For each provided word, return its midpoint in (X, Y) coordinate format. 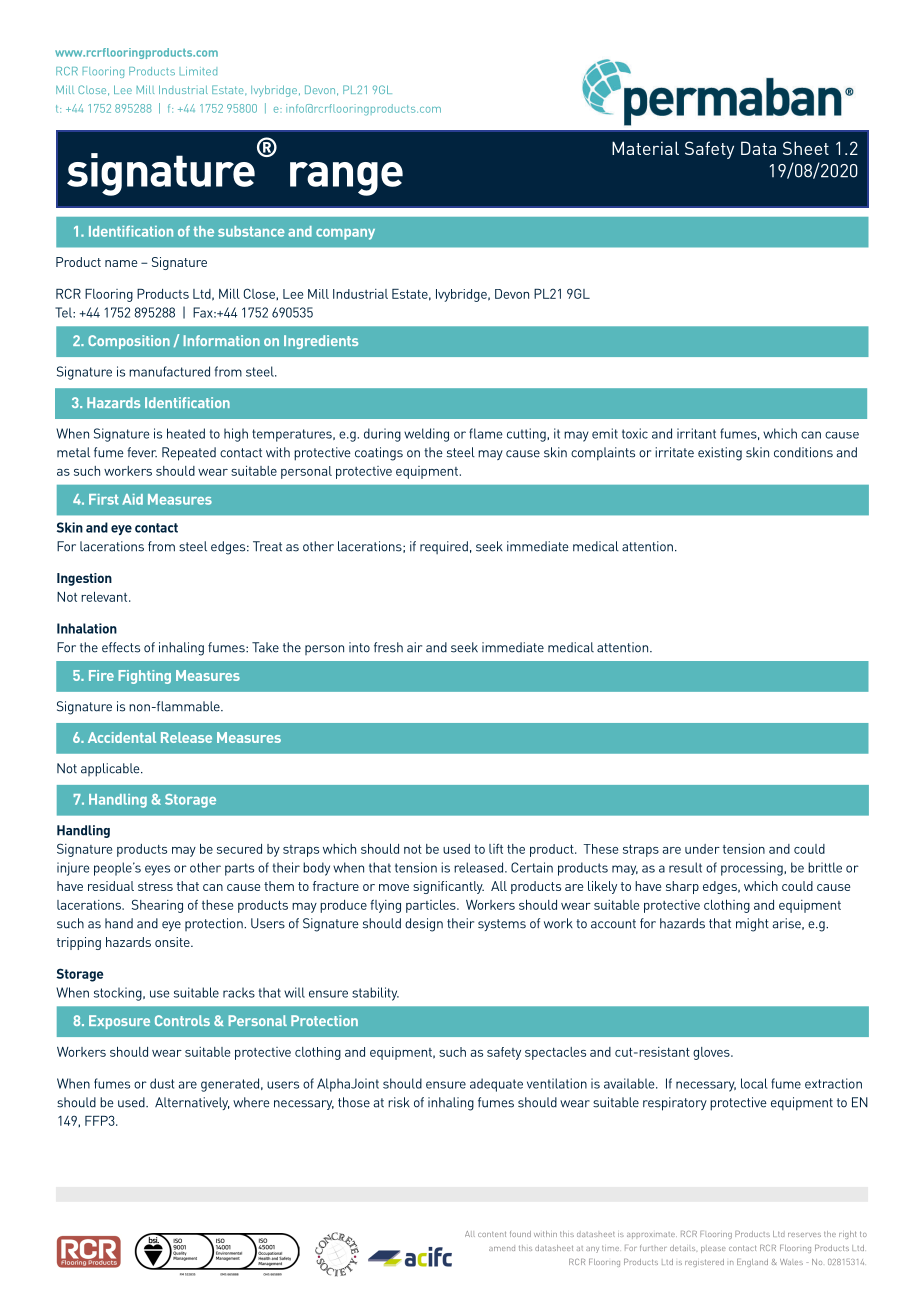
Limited (198, 71)
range (346, 179)
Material (645, 148)
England (752, 1263)
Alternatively (192, 1103)
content (492, 1234)
